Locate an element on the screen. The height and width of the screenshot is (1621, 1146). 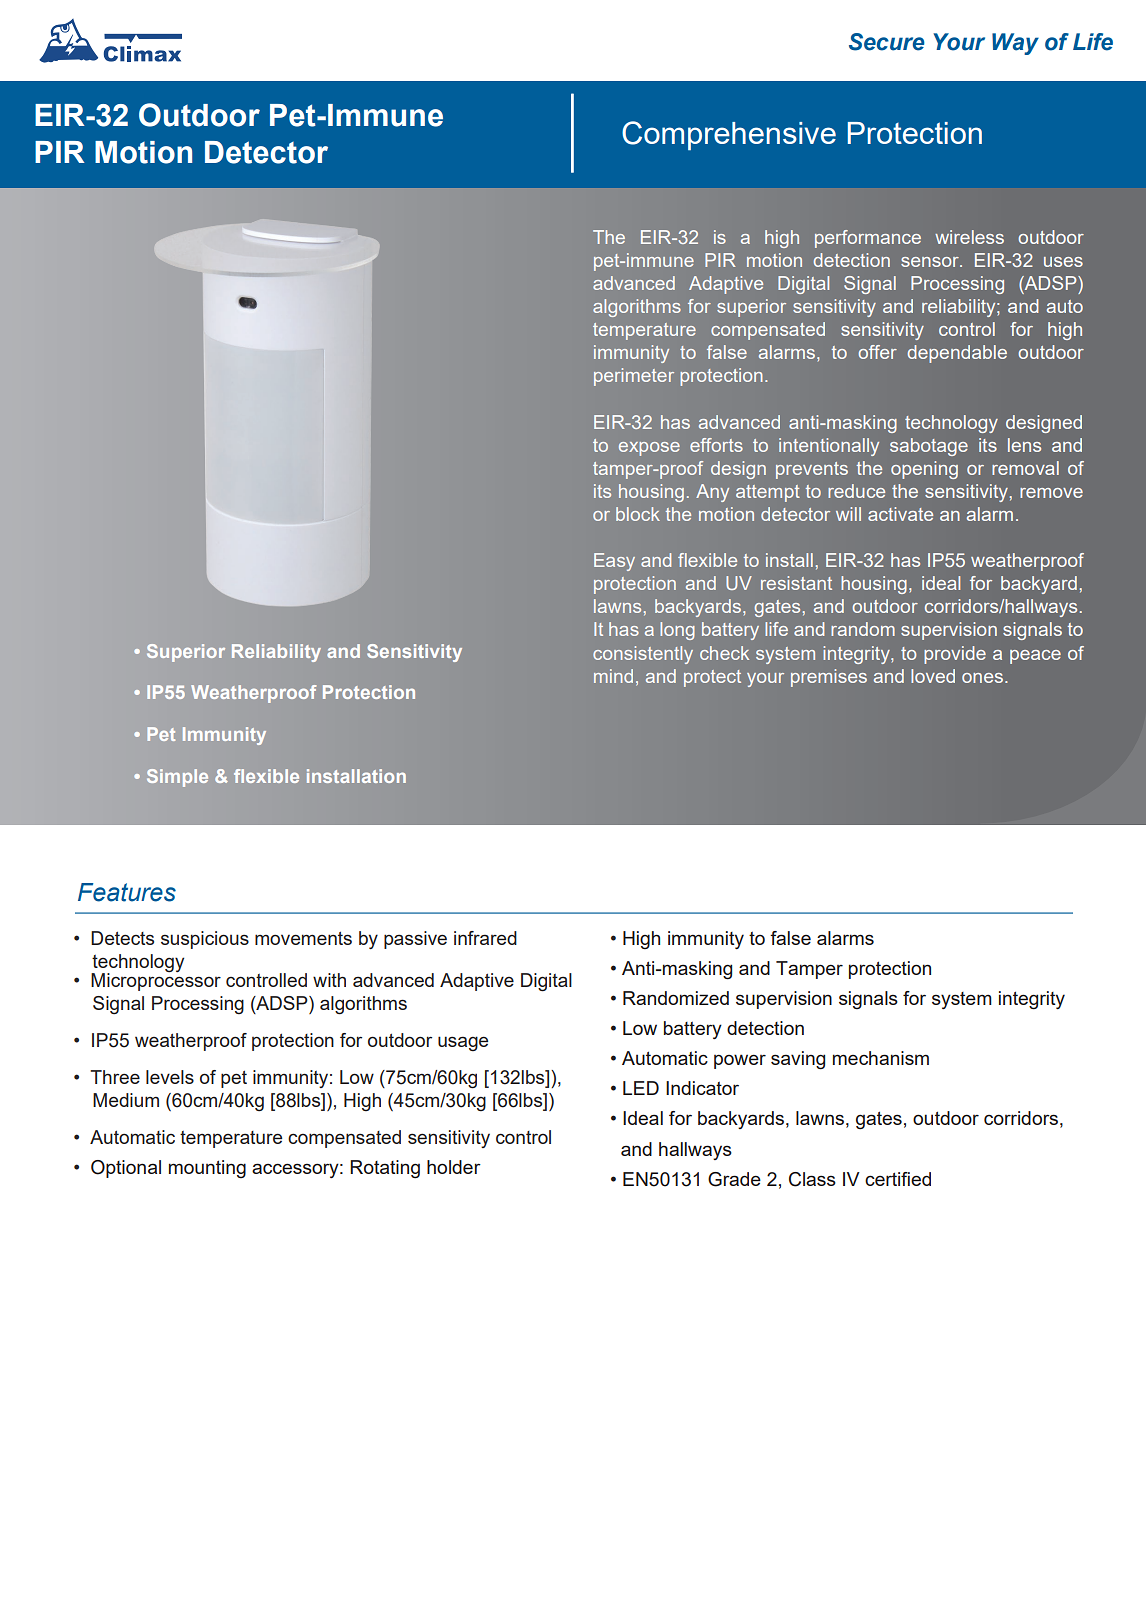
Secure is located at coordinates (887, 42).
